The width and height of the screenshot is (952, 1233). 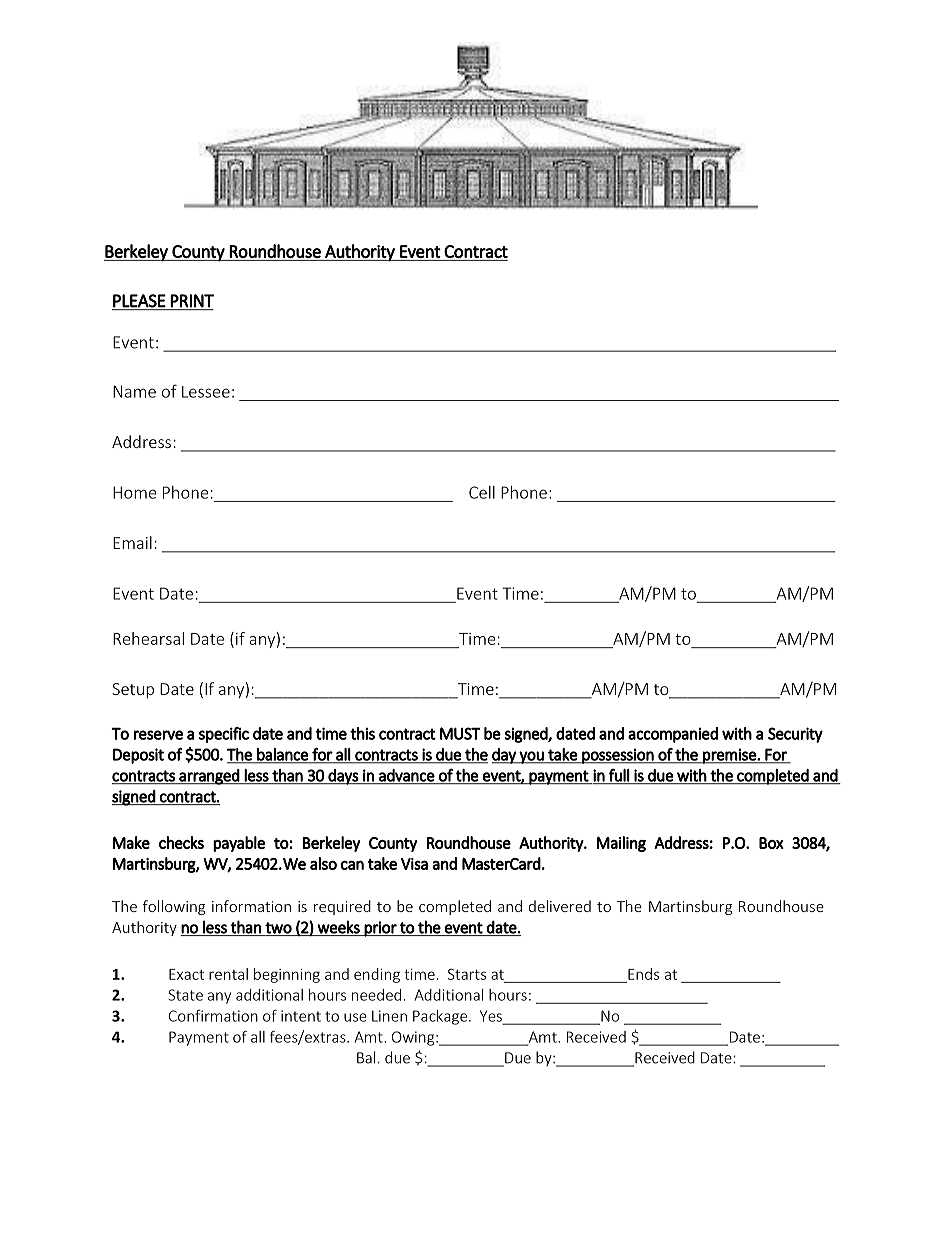 What do you see at coordinates (185, 995) in the screenshot?
I see `State` at bounding box center [185, 995].
